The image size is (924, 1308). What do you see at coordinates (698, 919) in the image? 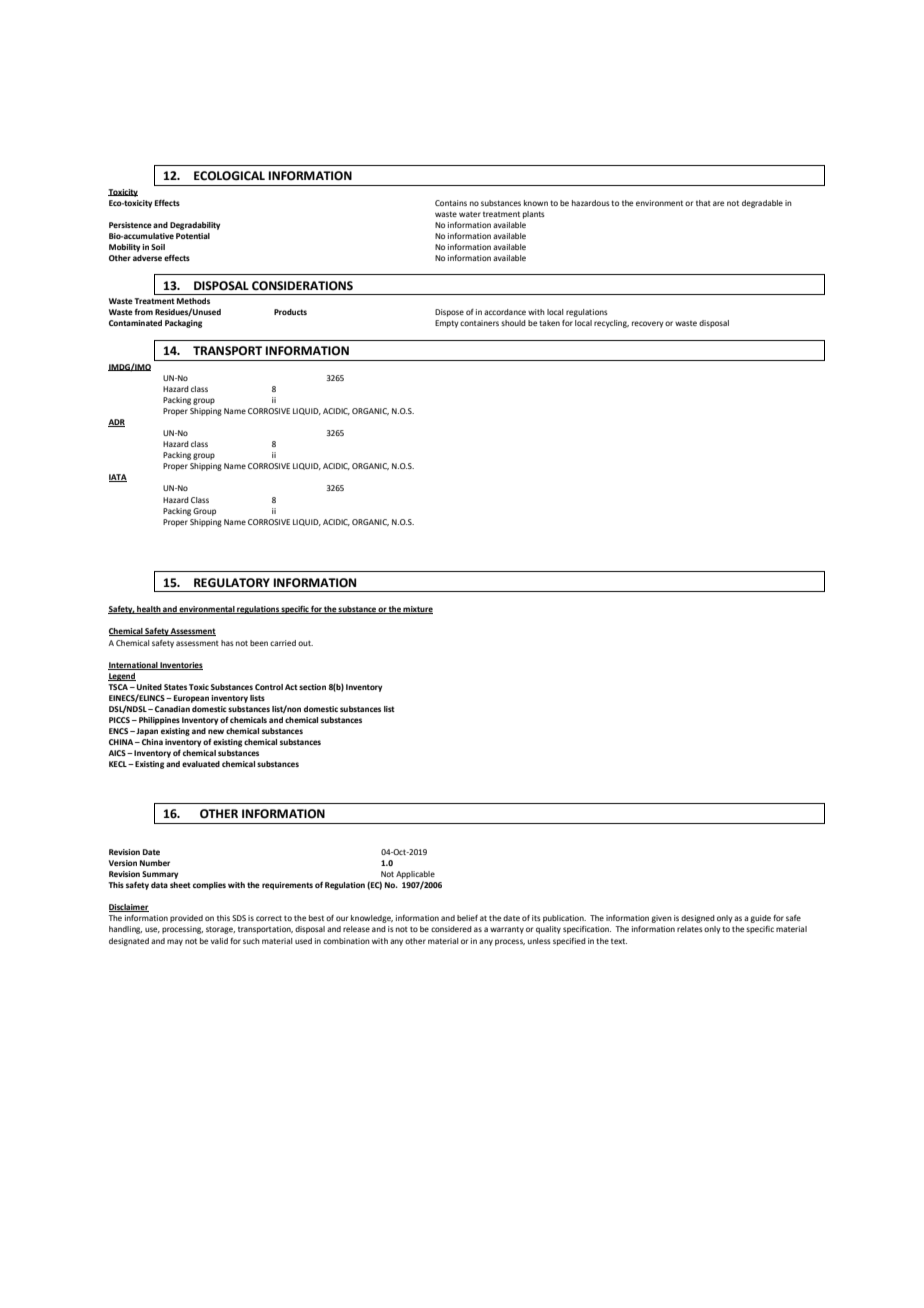
I see `designed` at bounding box center [698, 919].
